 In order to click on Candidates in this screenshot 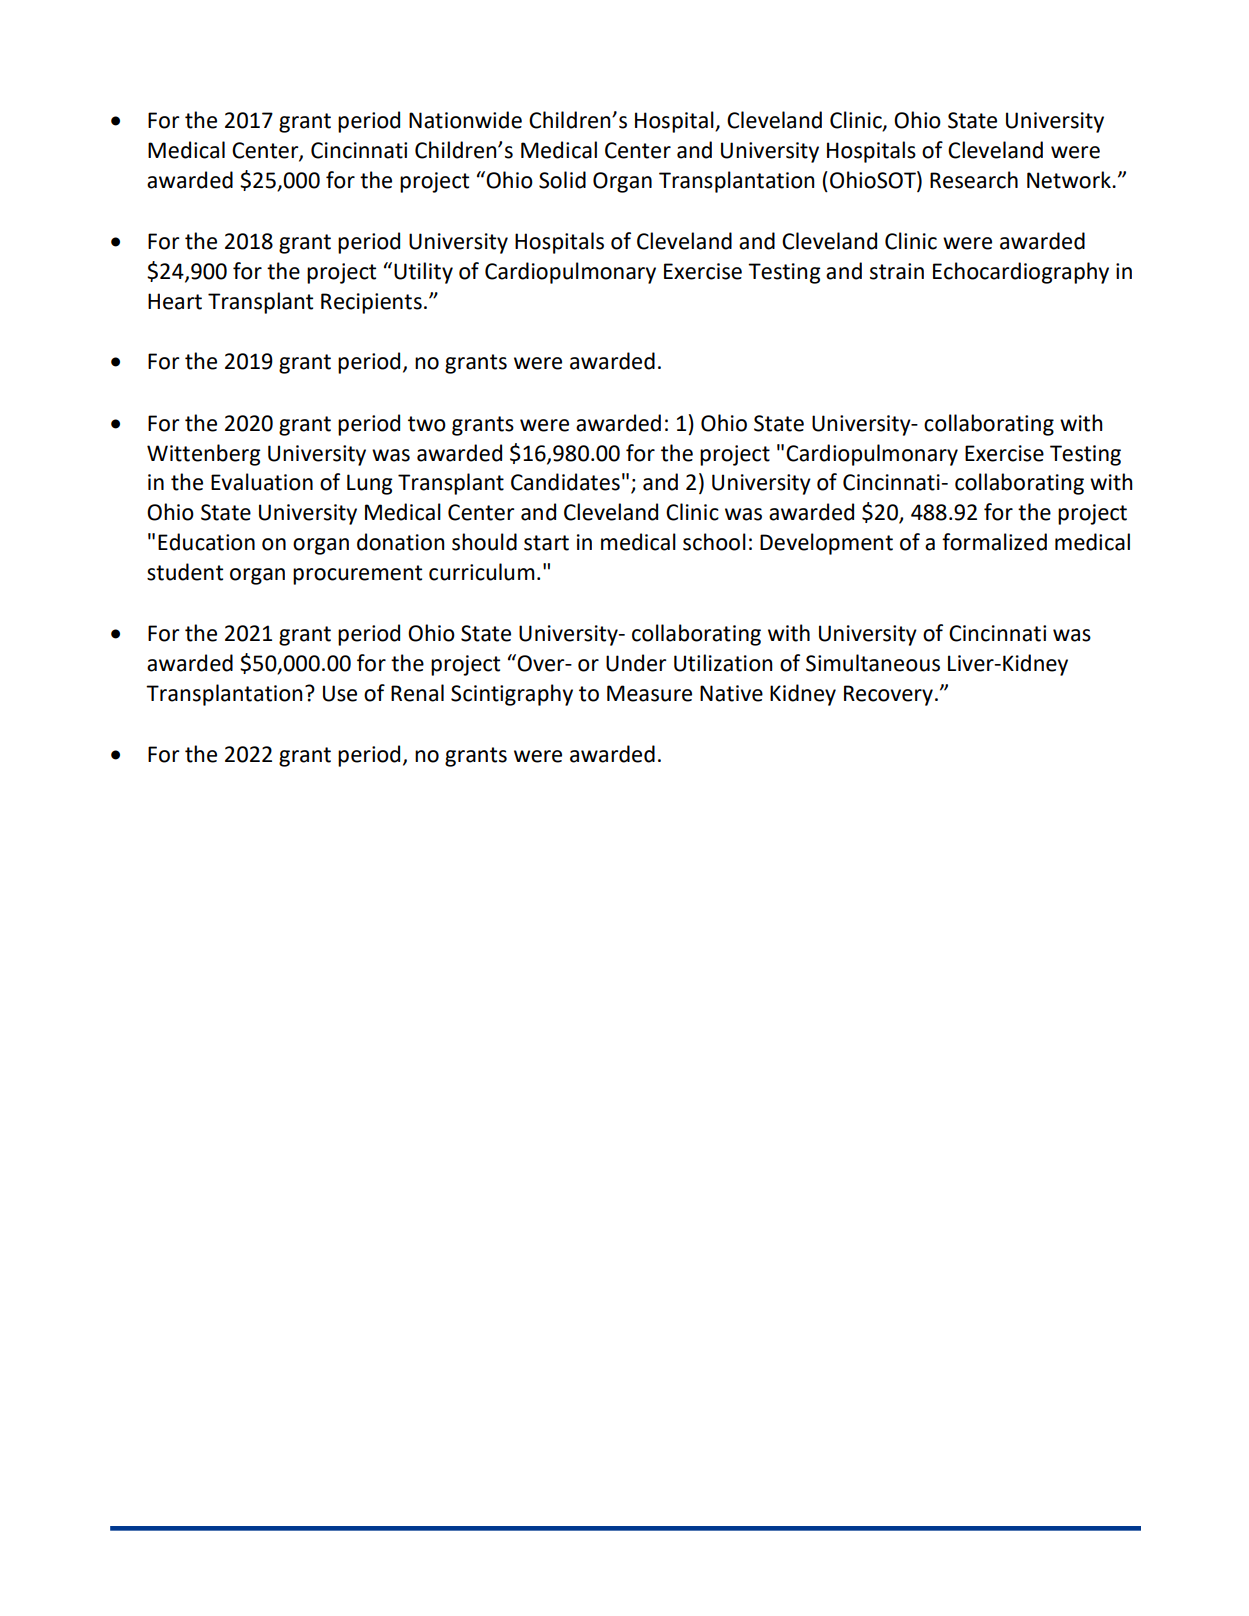, I will do `click(565, 482)`.
